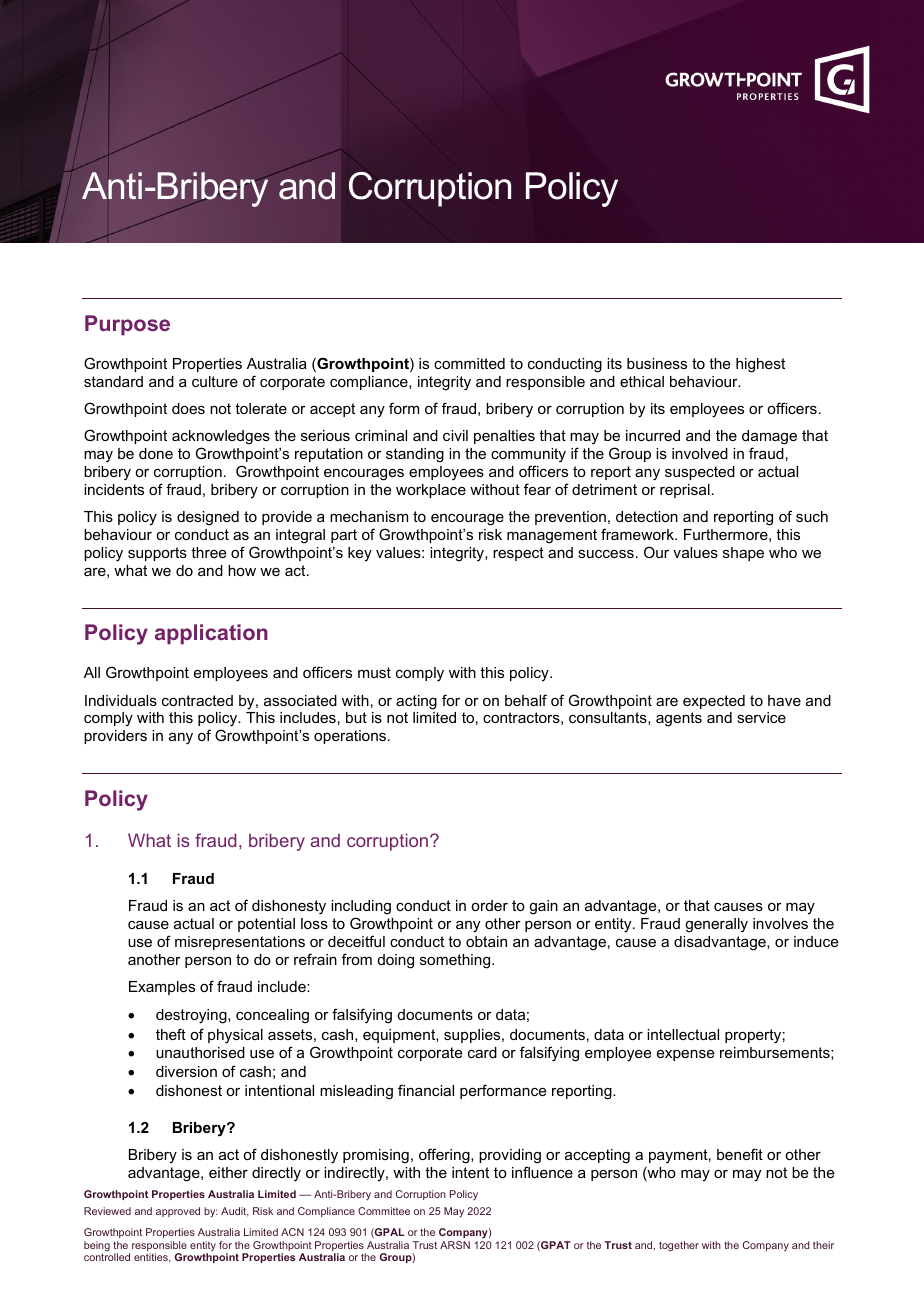 Image resolution: width=924 pixels, height=1309 pixels. I want to click on contracted, so click(197, 700).
